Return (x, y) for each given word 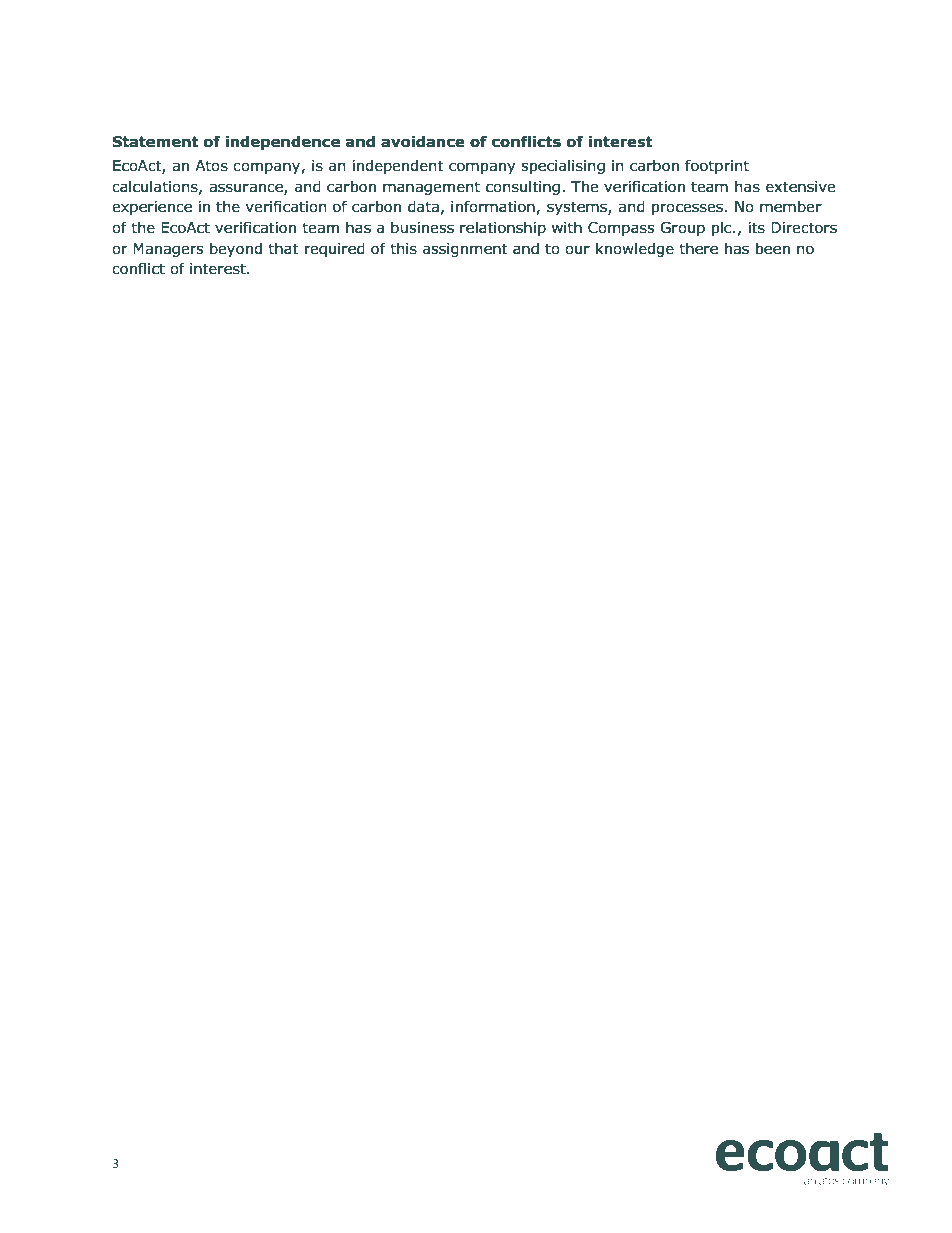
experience (152, 208)
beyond (236, 249)
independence (282, 142)
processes (687, 209)
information (494, 207)
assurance (247, 189)
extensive (800, 187)
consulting (523, 187)
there (698, 248)
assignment (465, 250)
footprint (717, 166)
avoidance (423, 141)
